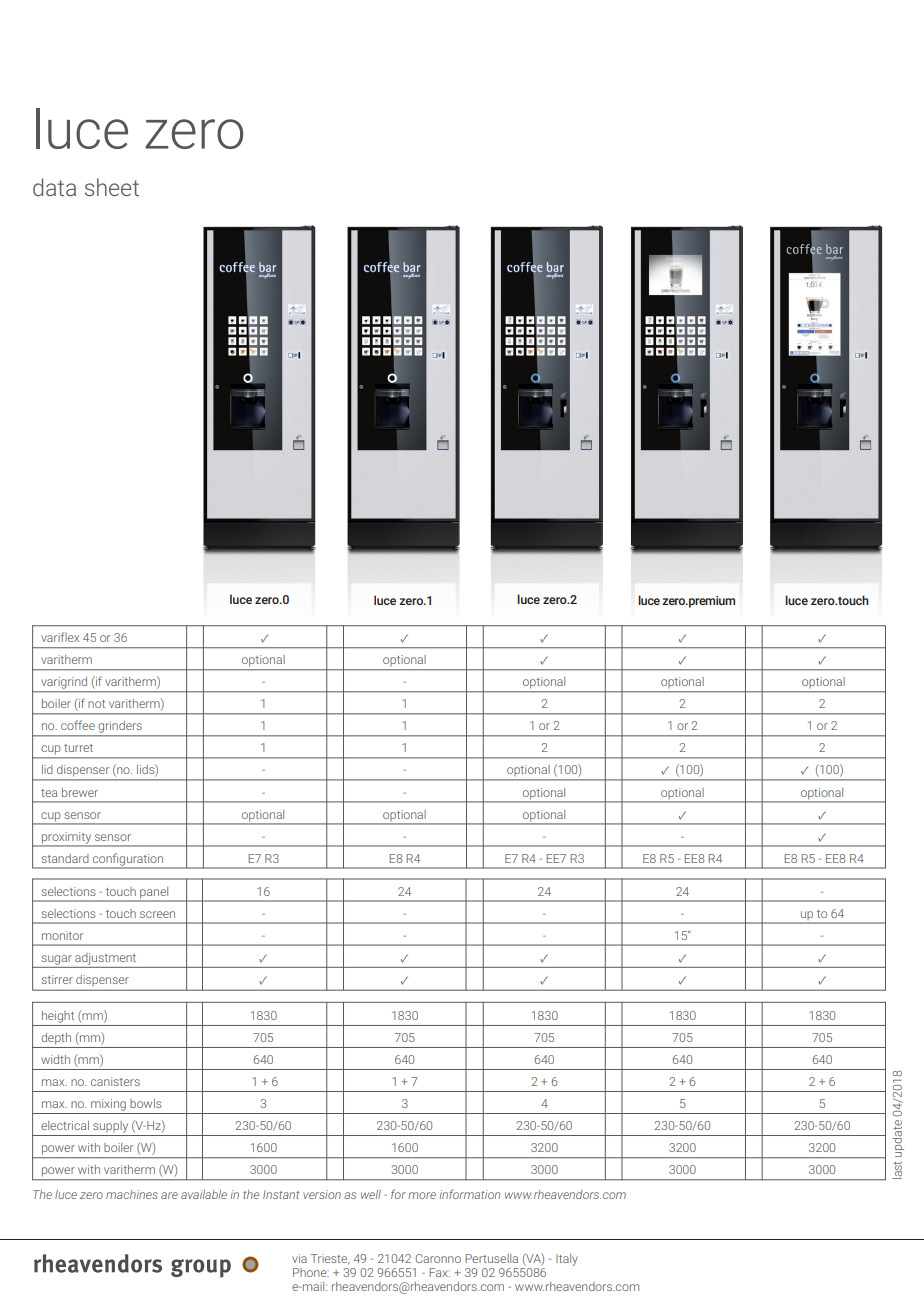  I want to click on more, so click(422, 1195).
